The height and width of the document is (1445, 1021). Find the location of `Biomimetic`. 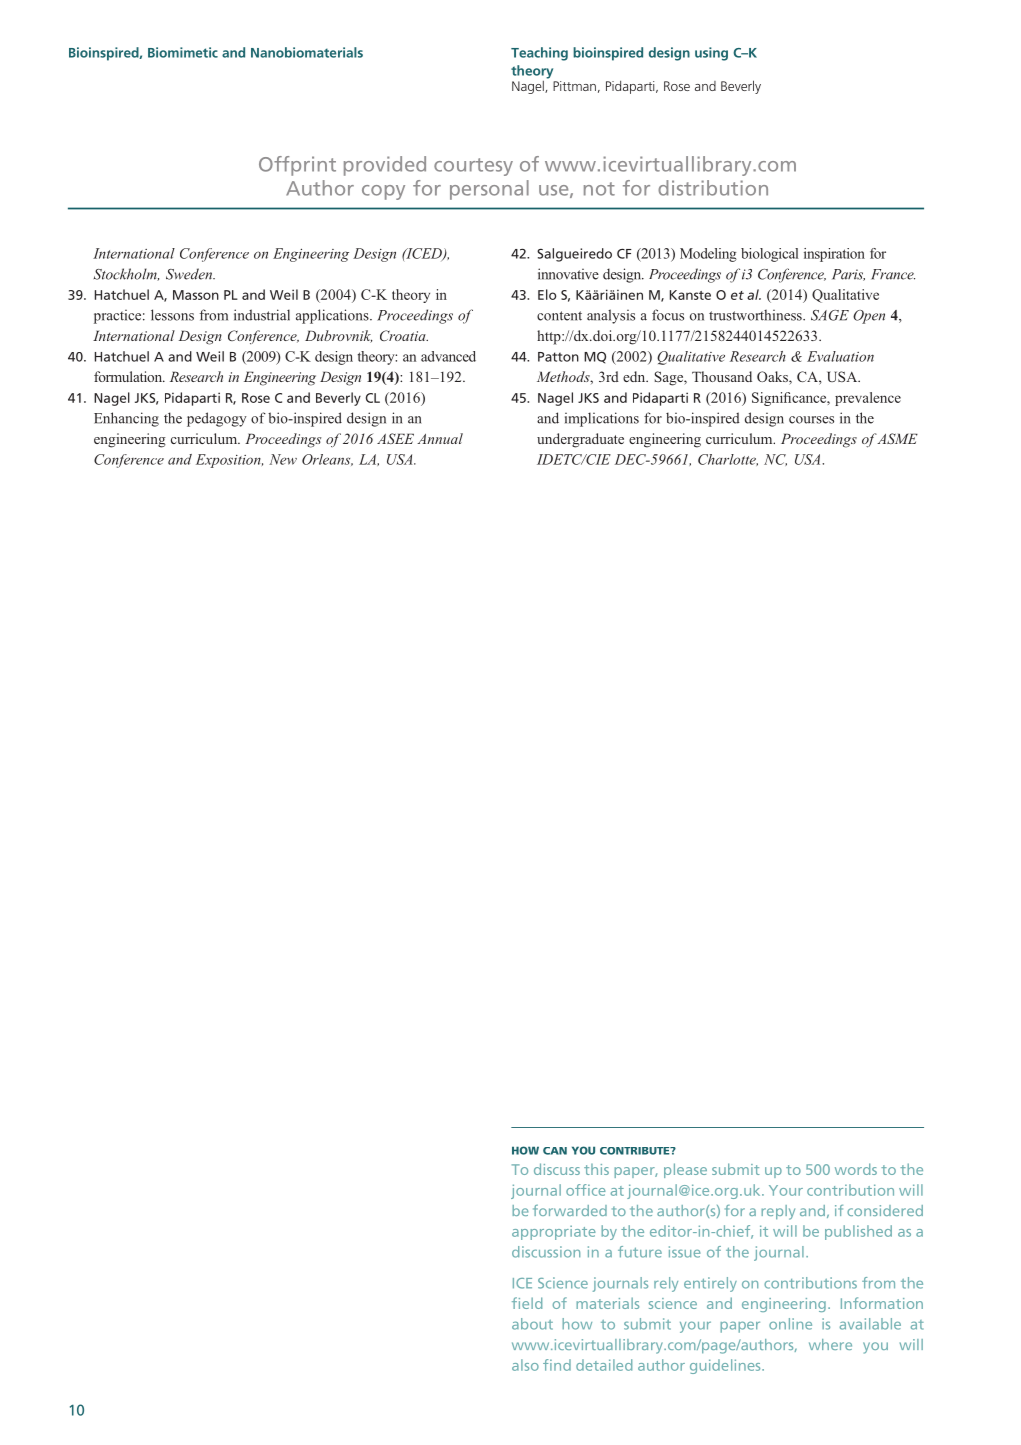

Biomimetic is located at coordinates (183, 52).
